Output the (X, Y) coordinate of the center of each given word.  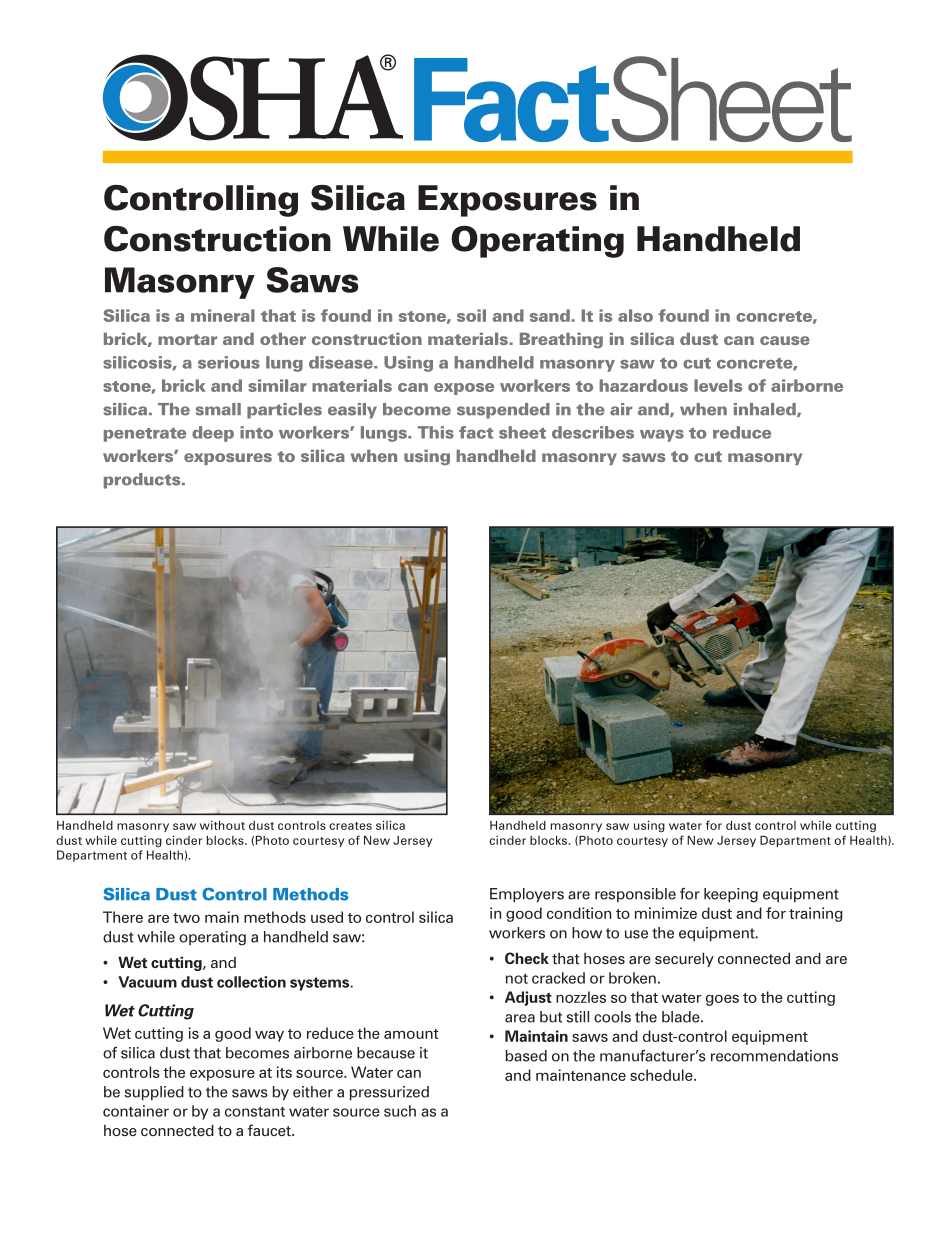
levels (718, 385)
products (143, 481)
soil (471, 315)
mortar (187, 339)
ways (662, 436)
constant (255, 1111)
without (222, 825)
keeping (731, 895)
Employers (527, 895)
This (436, 432)
